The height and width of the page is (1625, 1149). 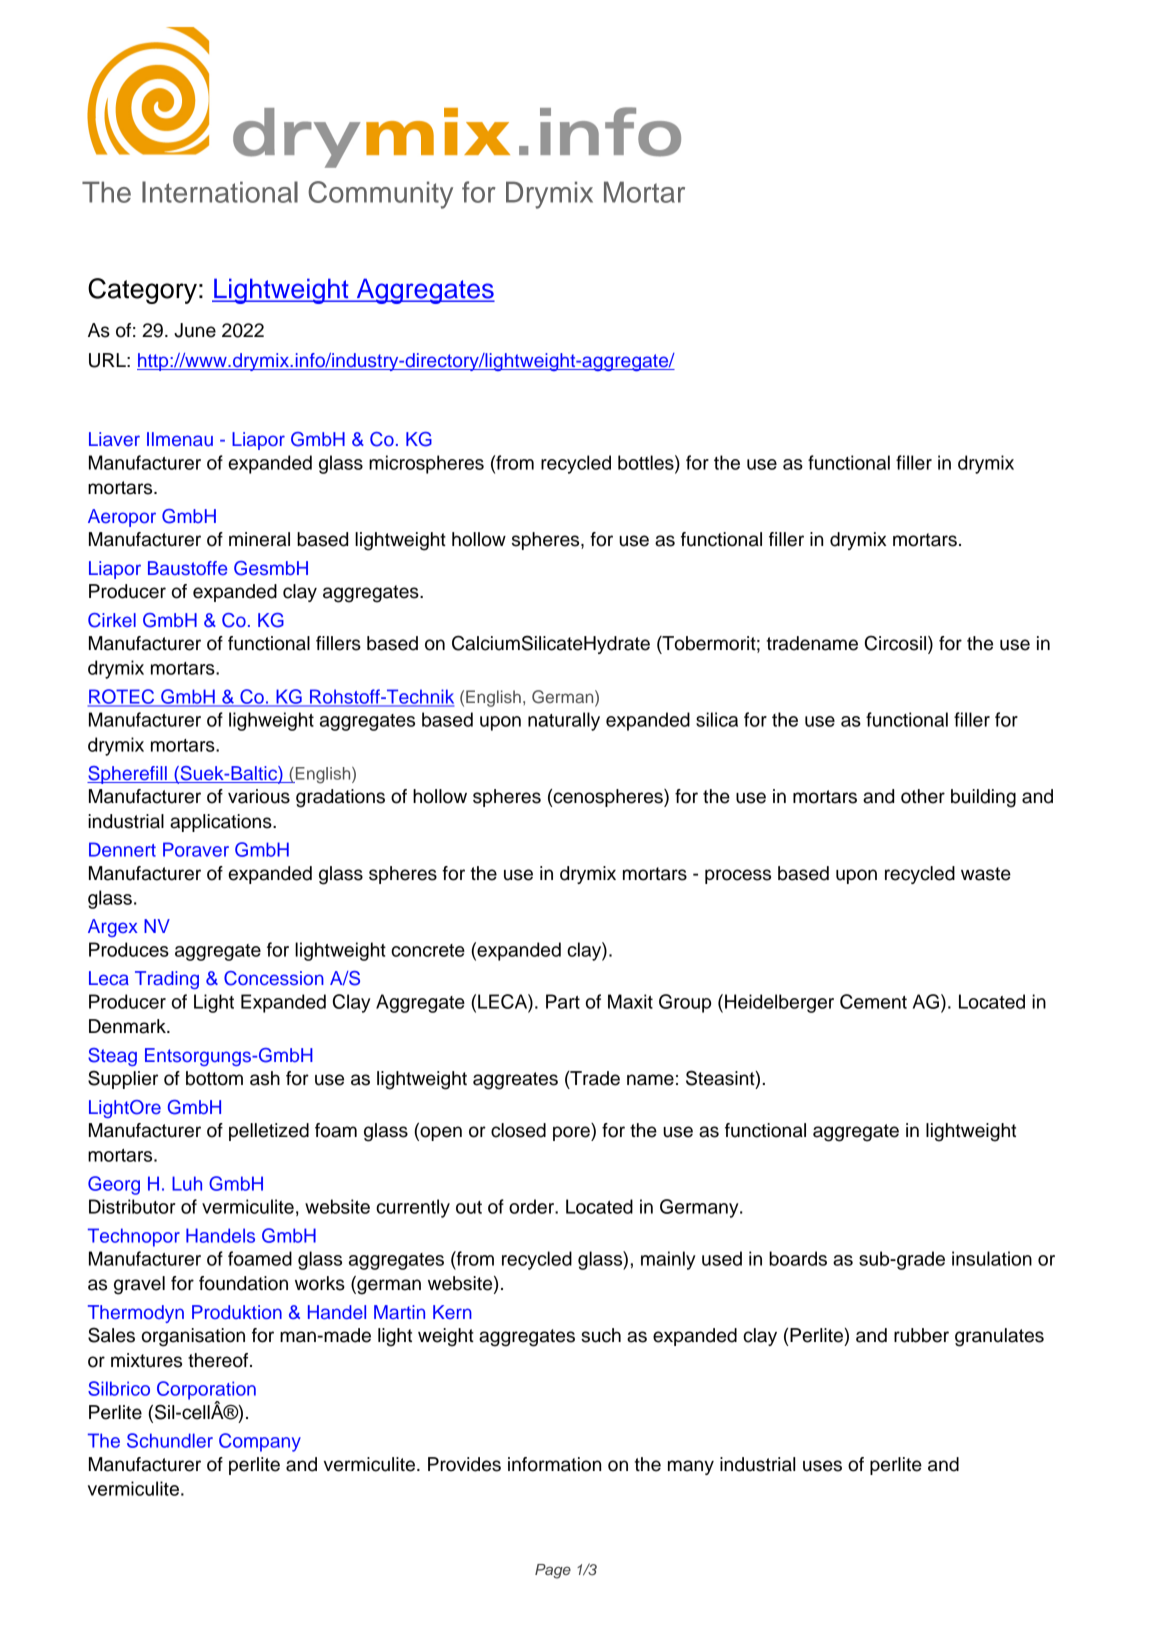 I want to click on naturally, so click(x=564, y=721).
